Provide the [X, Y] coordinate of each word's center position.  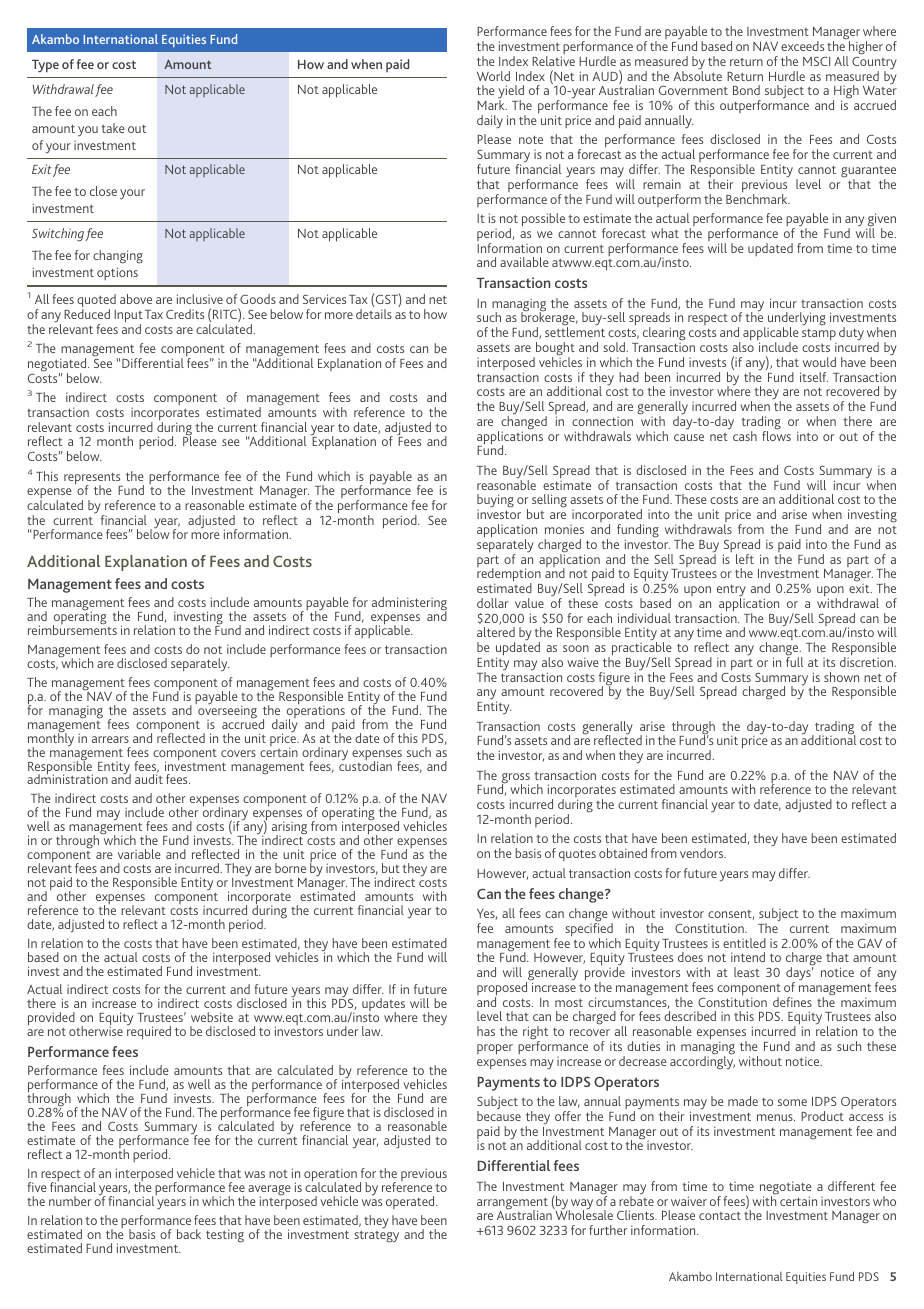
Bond [746, 90]
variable [139, 854]
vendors [703, 853]
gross [516, 779]
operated [411, 1202]
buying [495, 502]
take [113, 128]
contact [720, 1216]
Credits [185, 314]
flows [776, 435]
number [70, 1201]
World [493, 76]
